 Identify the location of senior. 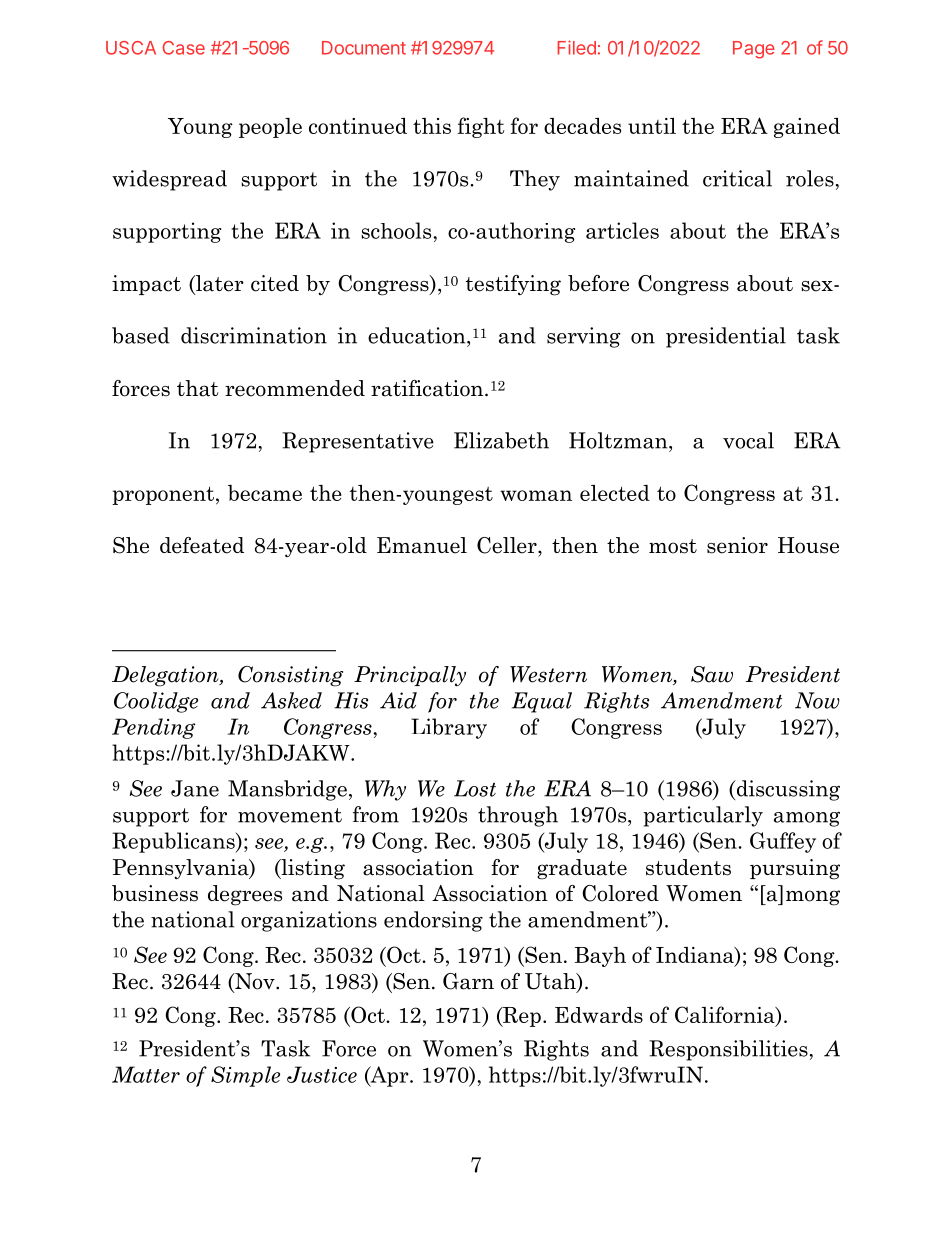
(737, 545).
